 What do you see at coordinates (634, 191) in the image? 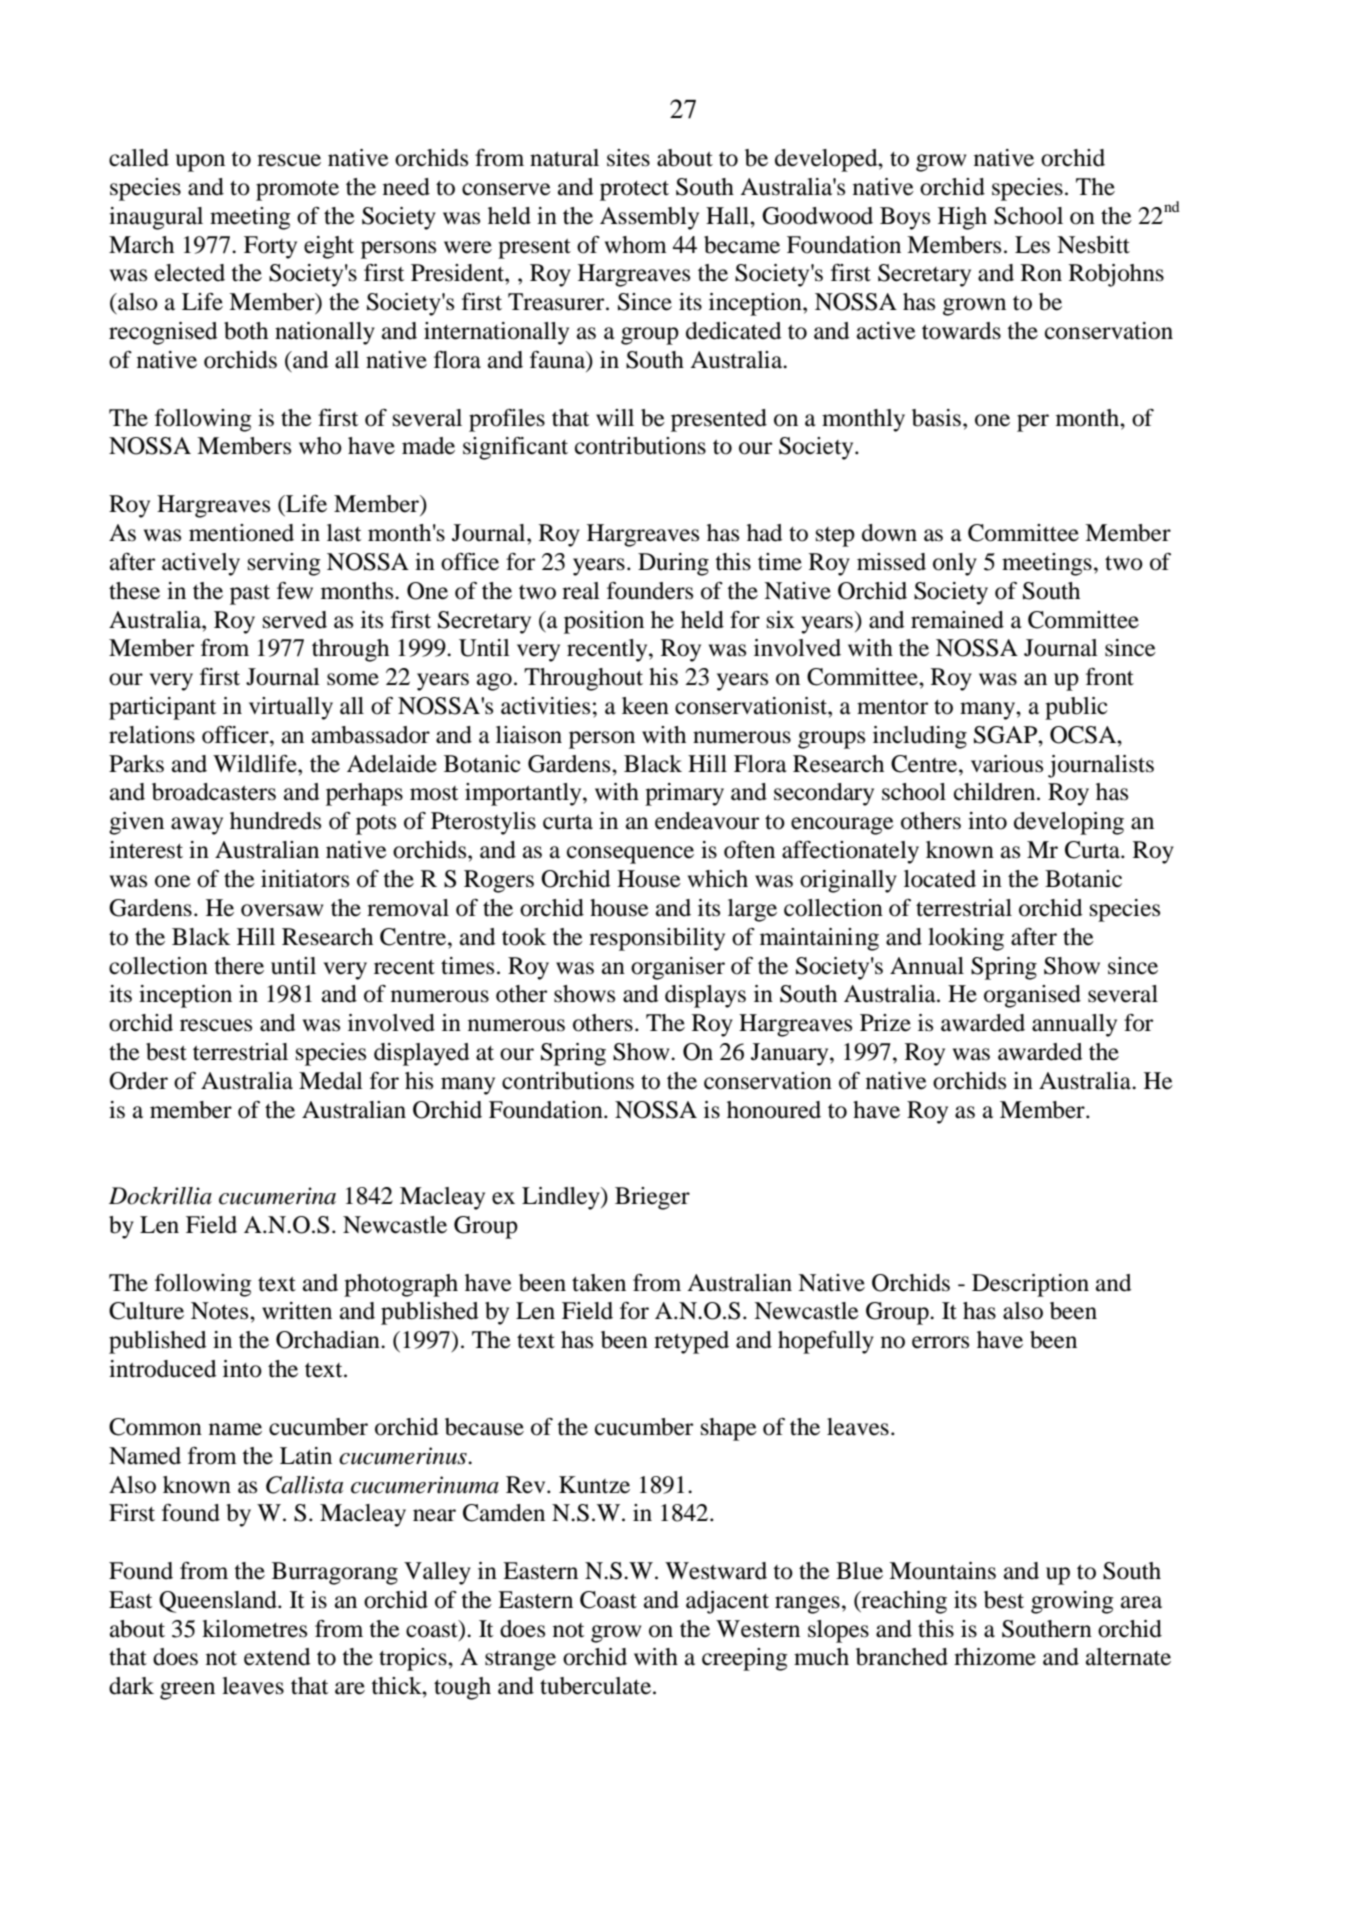
I see `protect` at bounding box center [634, 191].
